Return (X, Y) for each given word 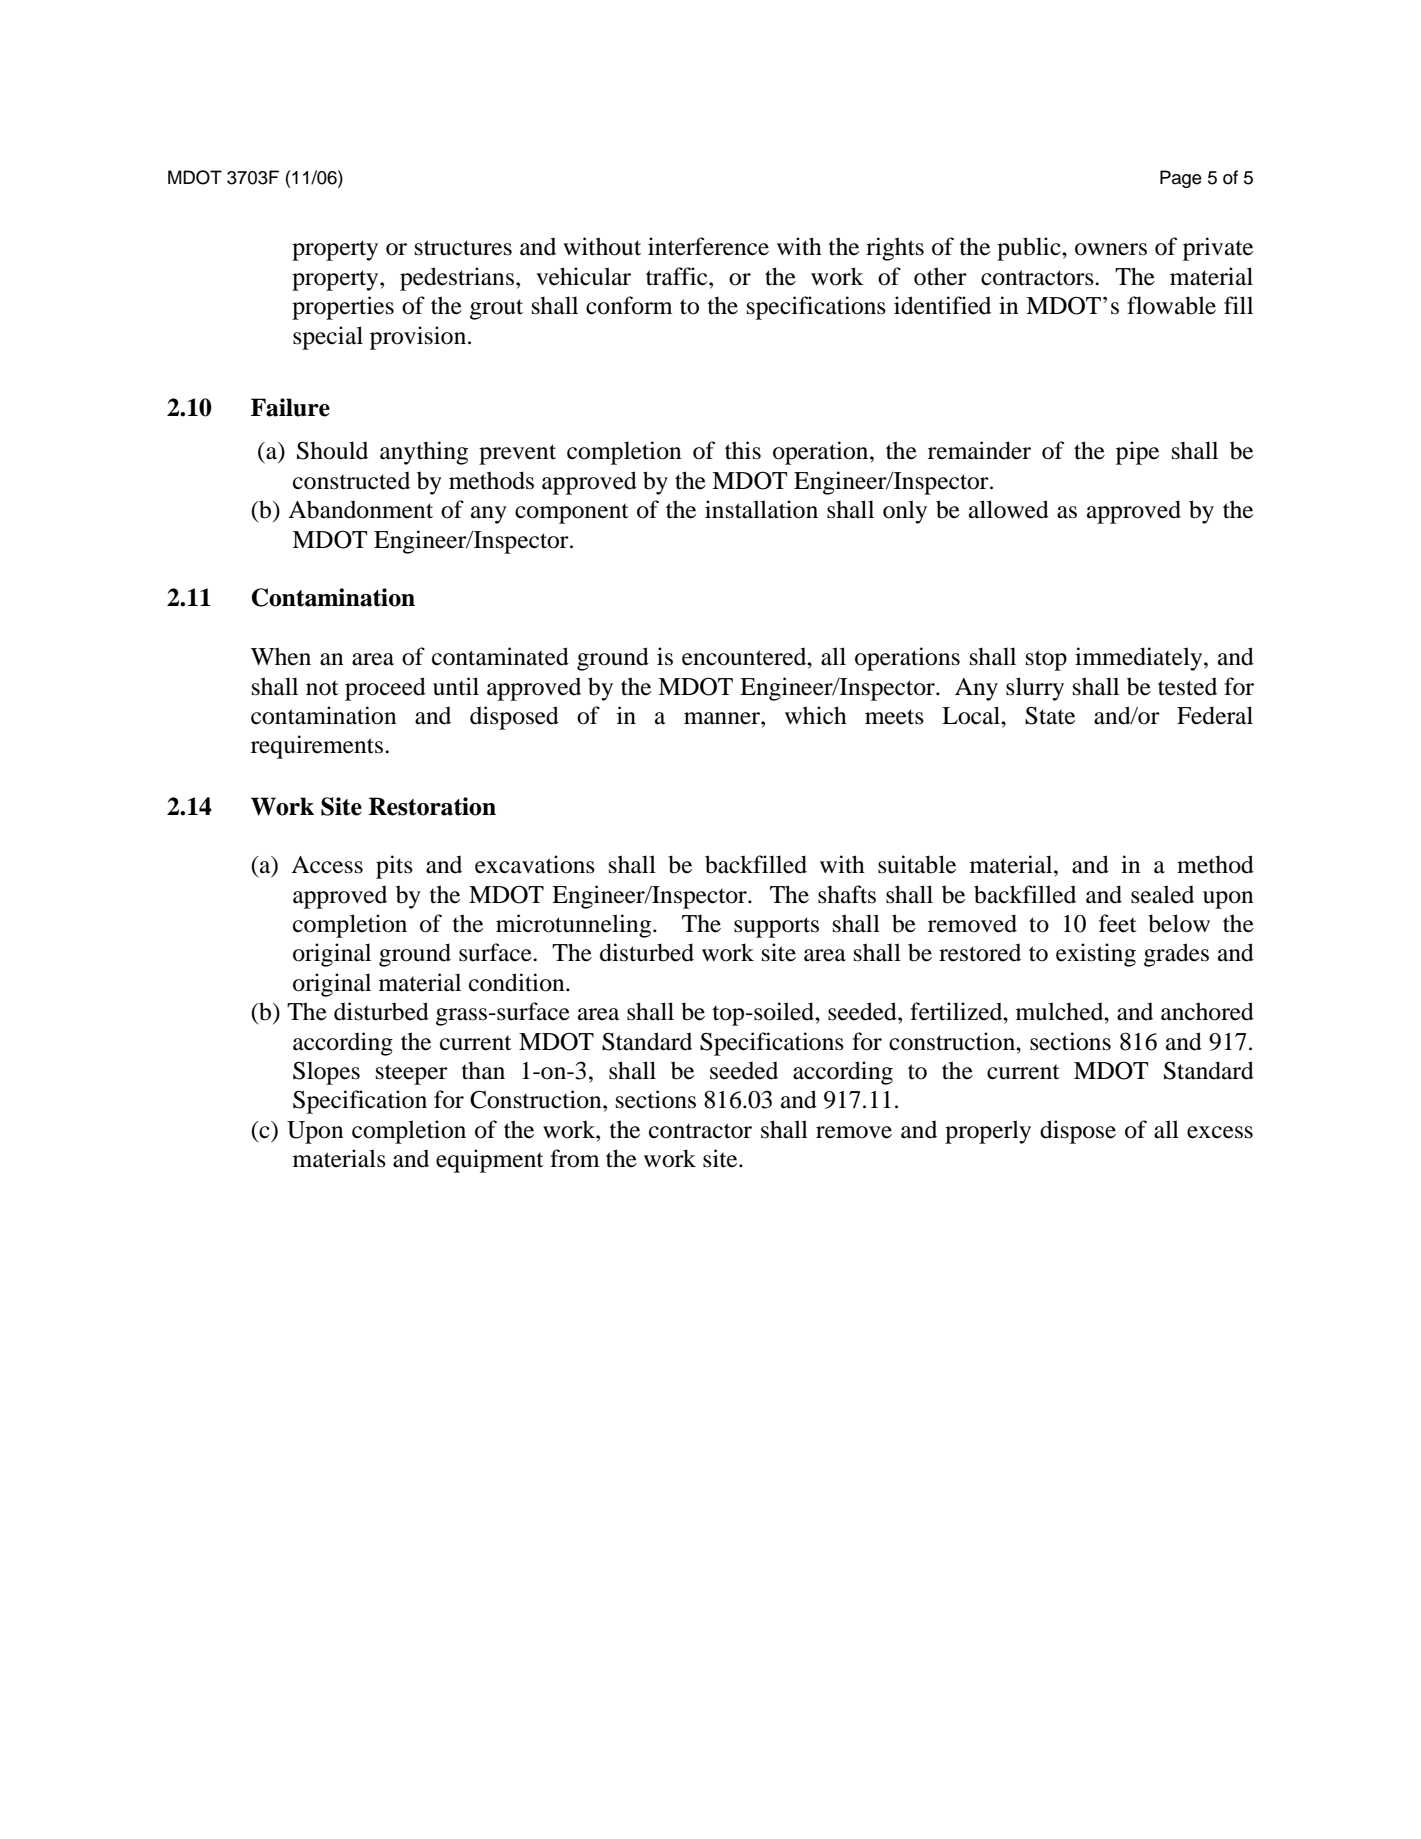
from (575, 1158)
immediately (1140, 659)
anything (424, 453)
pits (394, 867)
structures (463, 248)
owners (1111, 249)
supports (776, 927)
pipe (1137, 453)
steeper (412, 1074)
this (743, 450)
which (816, 715)
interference (708, 246)
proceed (385, 689)
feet (1118, 923)
